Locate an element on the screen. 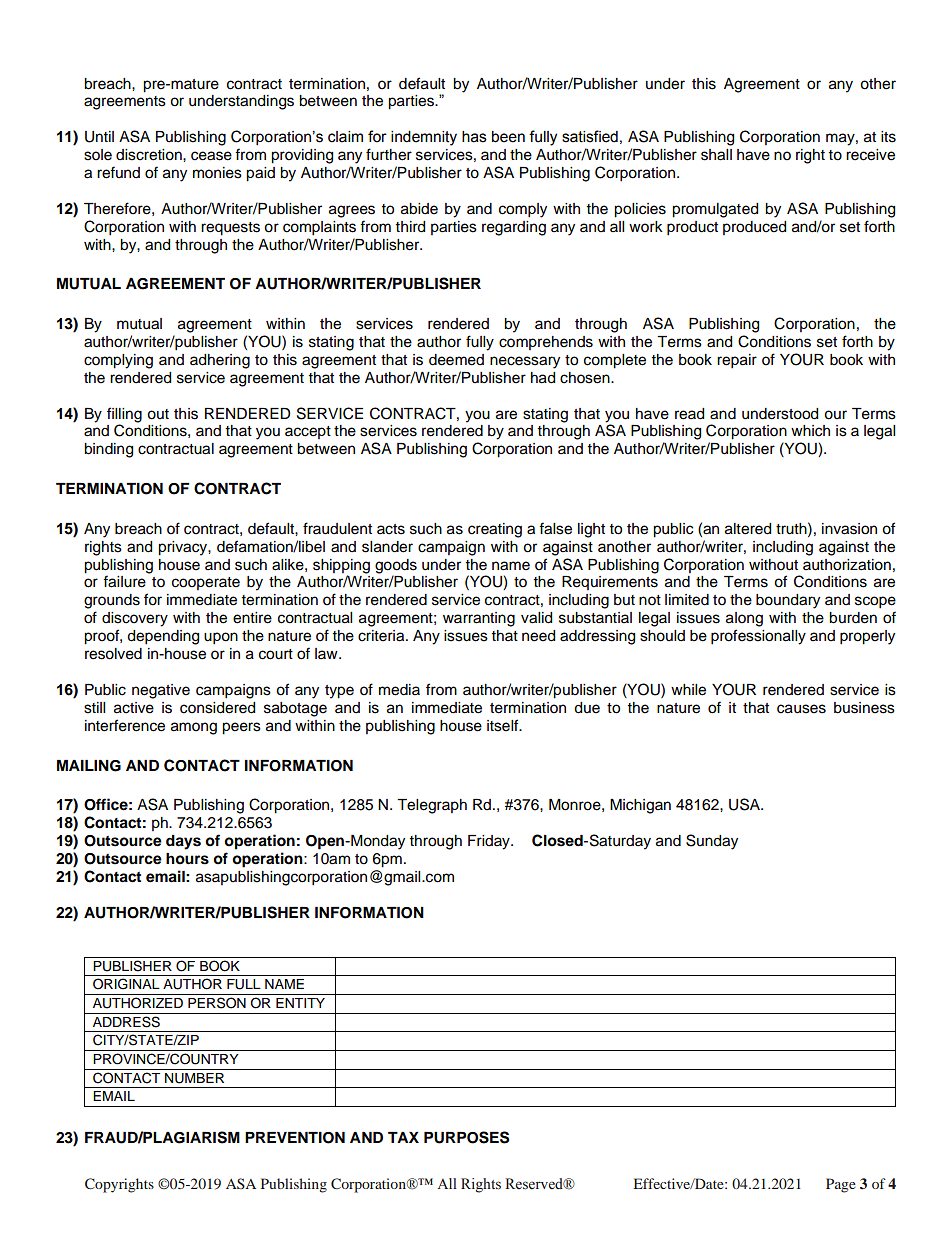  shall is located at coordinates (716, 155).
